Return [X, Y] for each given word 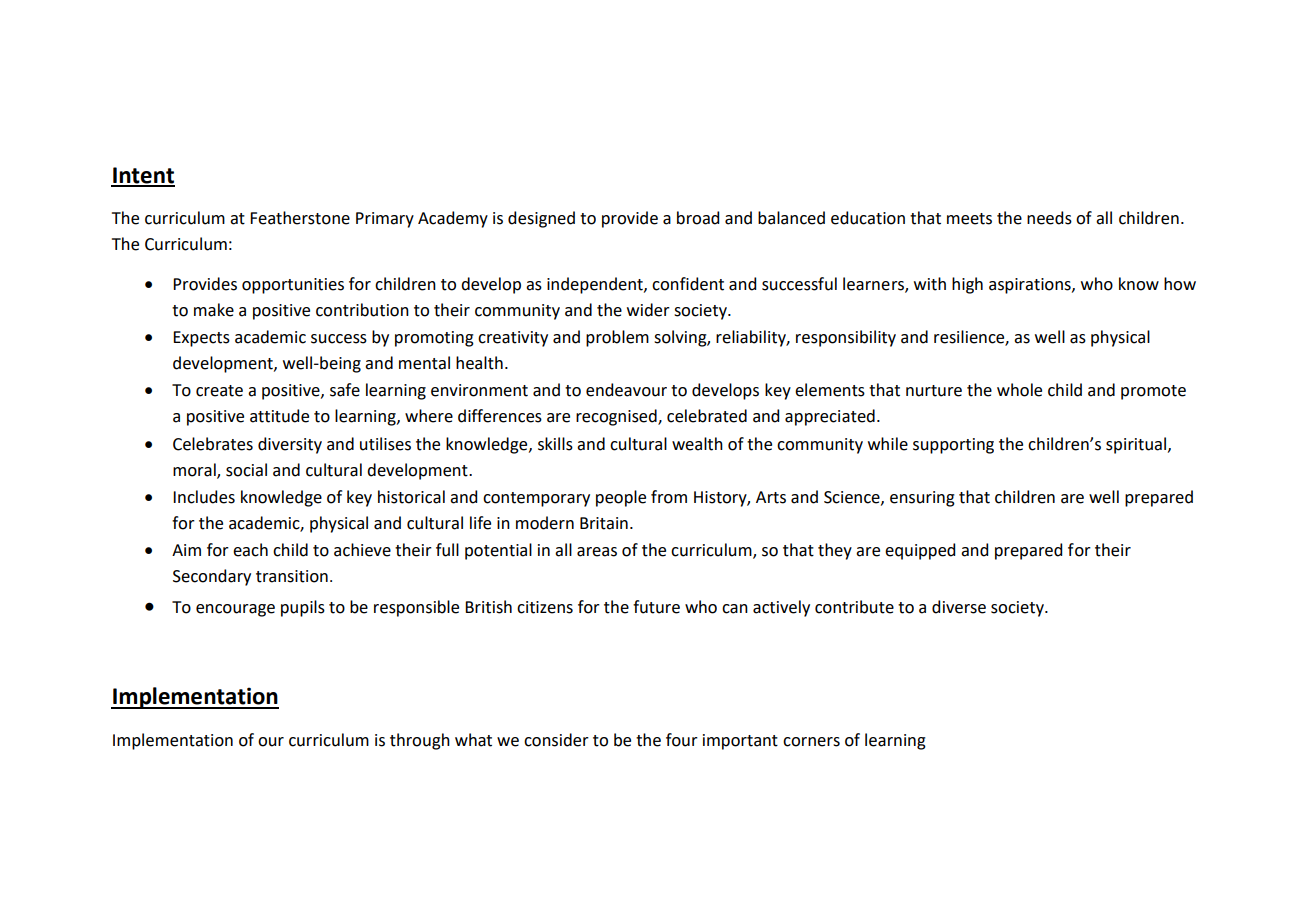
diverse [959, 607]
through [420, 741]
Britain [604, 523]
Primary [385, 220]
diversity [290, 445]
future [656, 607]
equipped [920, 551]
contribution [362, 310]
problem [617, 338]
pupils [303, 608]
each [250, 550]
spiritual [1137, 445]
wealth [697, 444]
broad [698, 218]
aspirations [1031, 286]
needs [1049, 218]
